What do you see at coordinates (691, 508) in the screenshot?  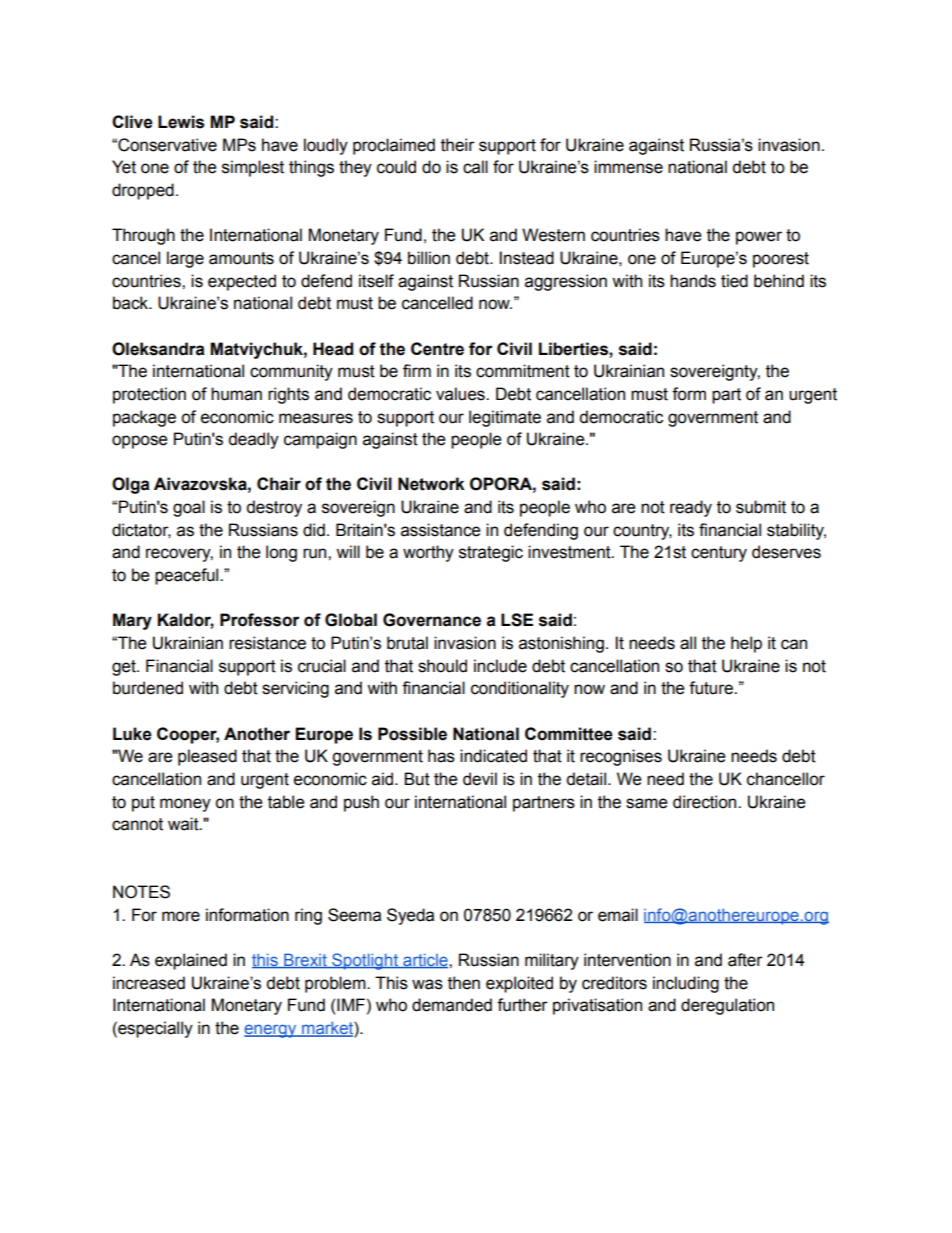 I see `ready` at bounding box center [691, 508].
